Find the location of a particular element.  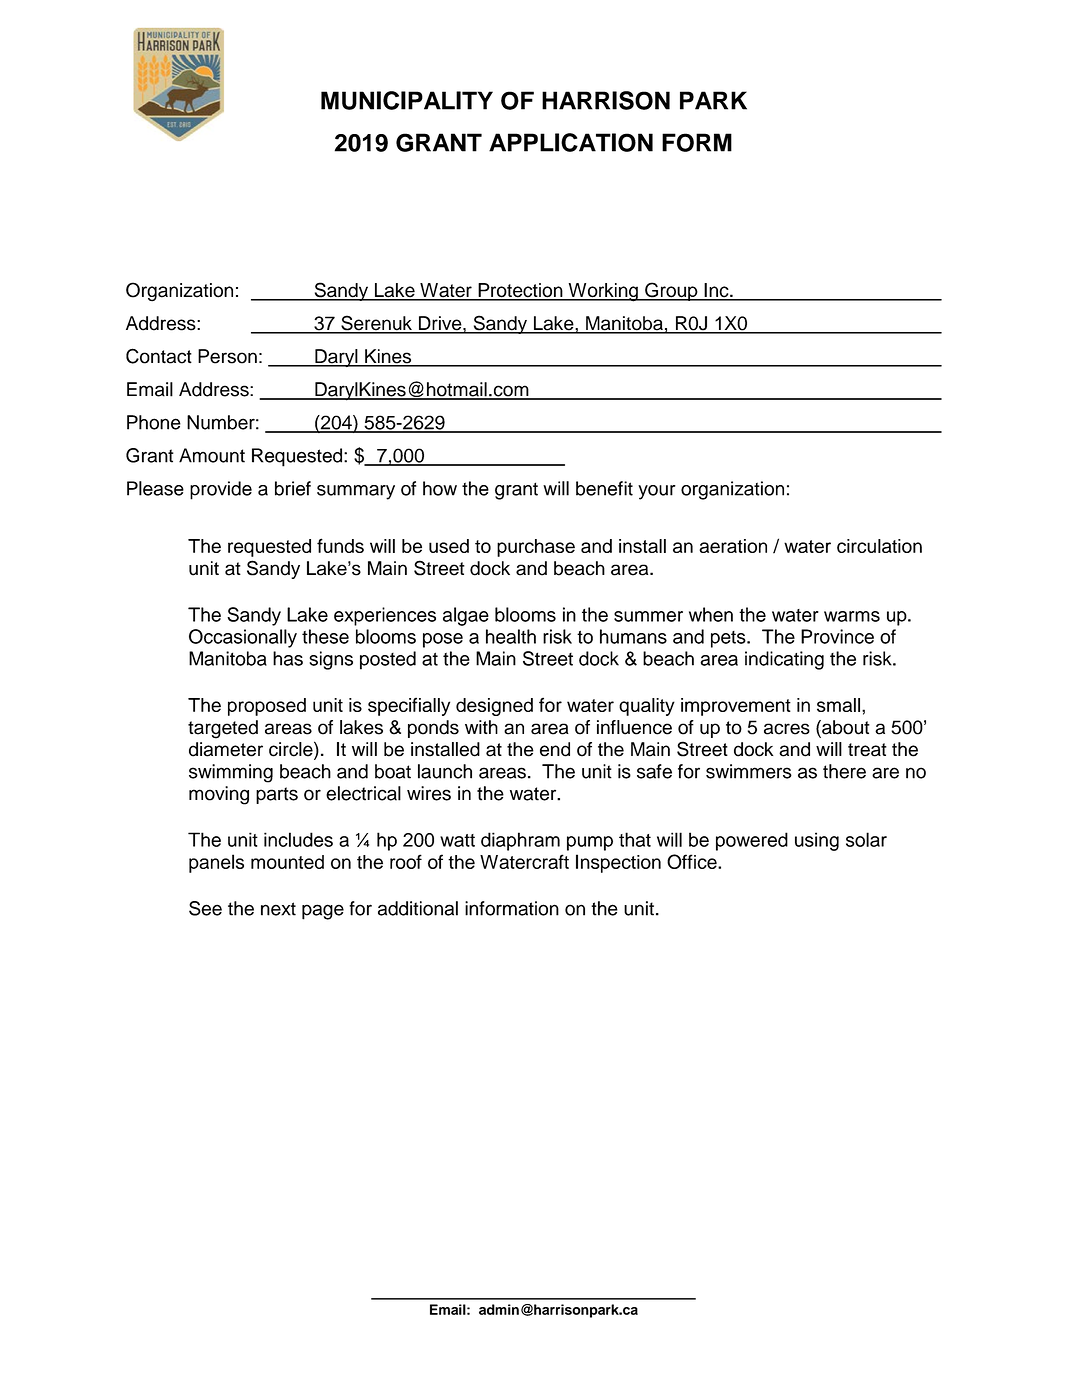

Protection is located at coordinates (520, 291).
